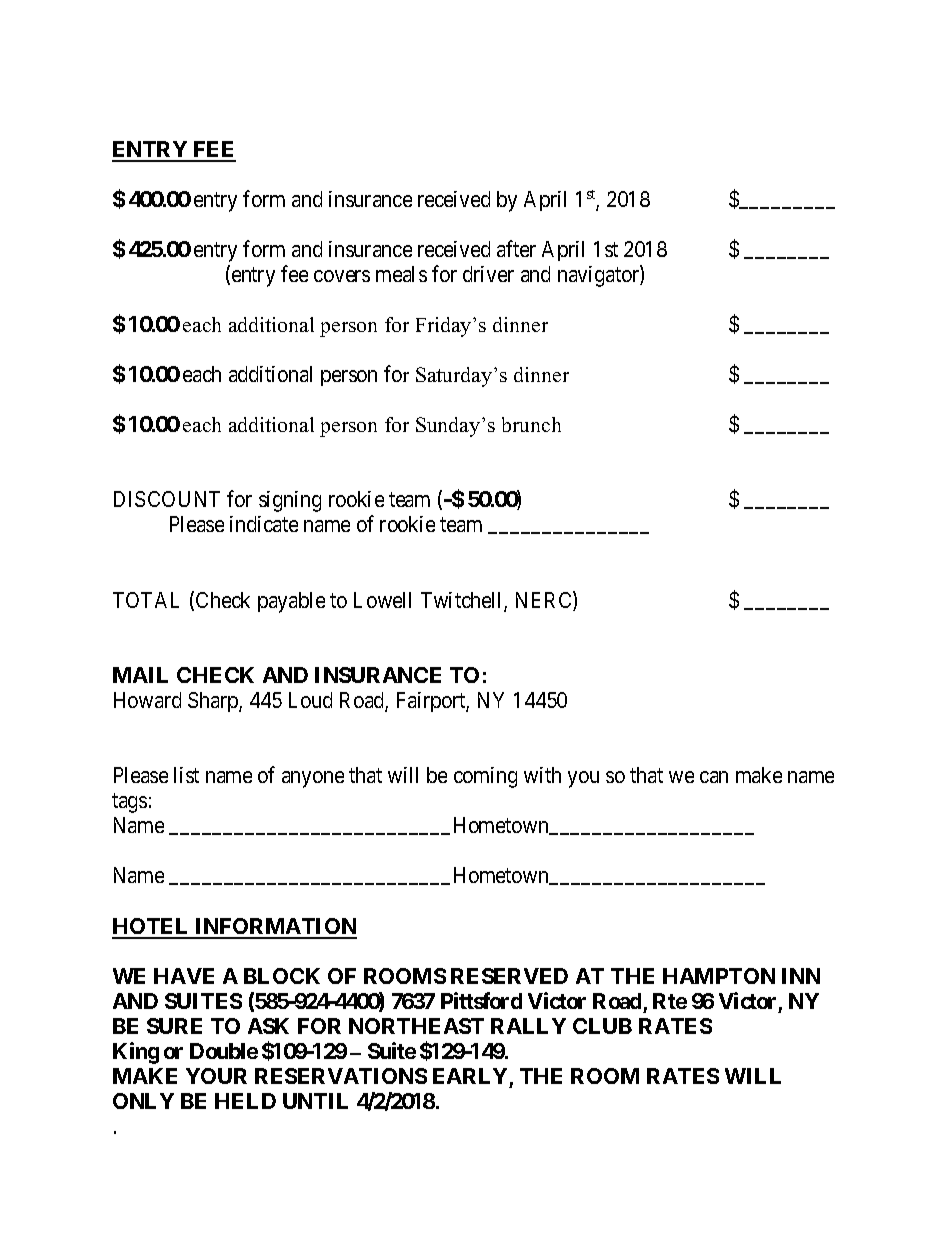 This screenshot has width=952, height=1233. Describe the element at coordinates (531, 424) in the screenshot. I see `brunch` at that location.
